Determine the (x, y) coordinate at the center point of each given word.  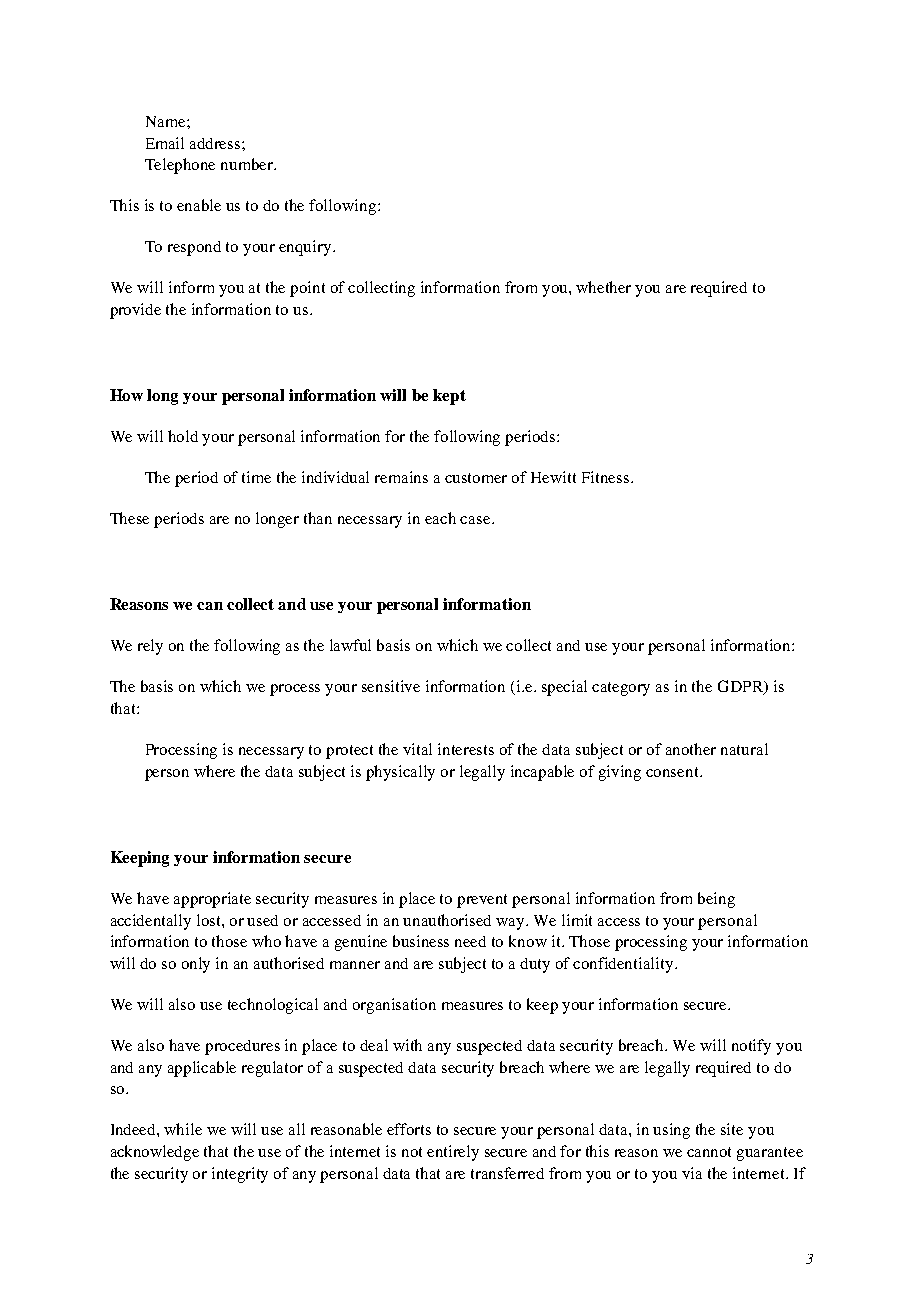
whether (603, 287)
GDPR (741, 687)
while (183, 1129)
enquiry (306, 248)
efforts (409, 1129)
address (216, 143)
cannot (709, 1152)
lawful (350, 645)
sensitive (391, 686)
